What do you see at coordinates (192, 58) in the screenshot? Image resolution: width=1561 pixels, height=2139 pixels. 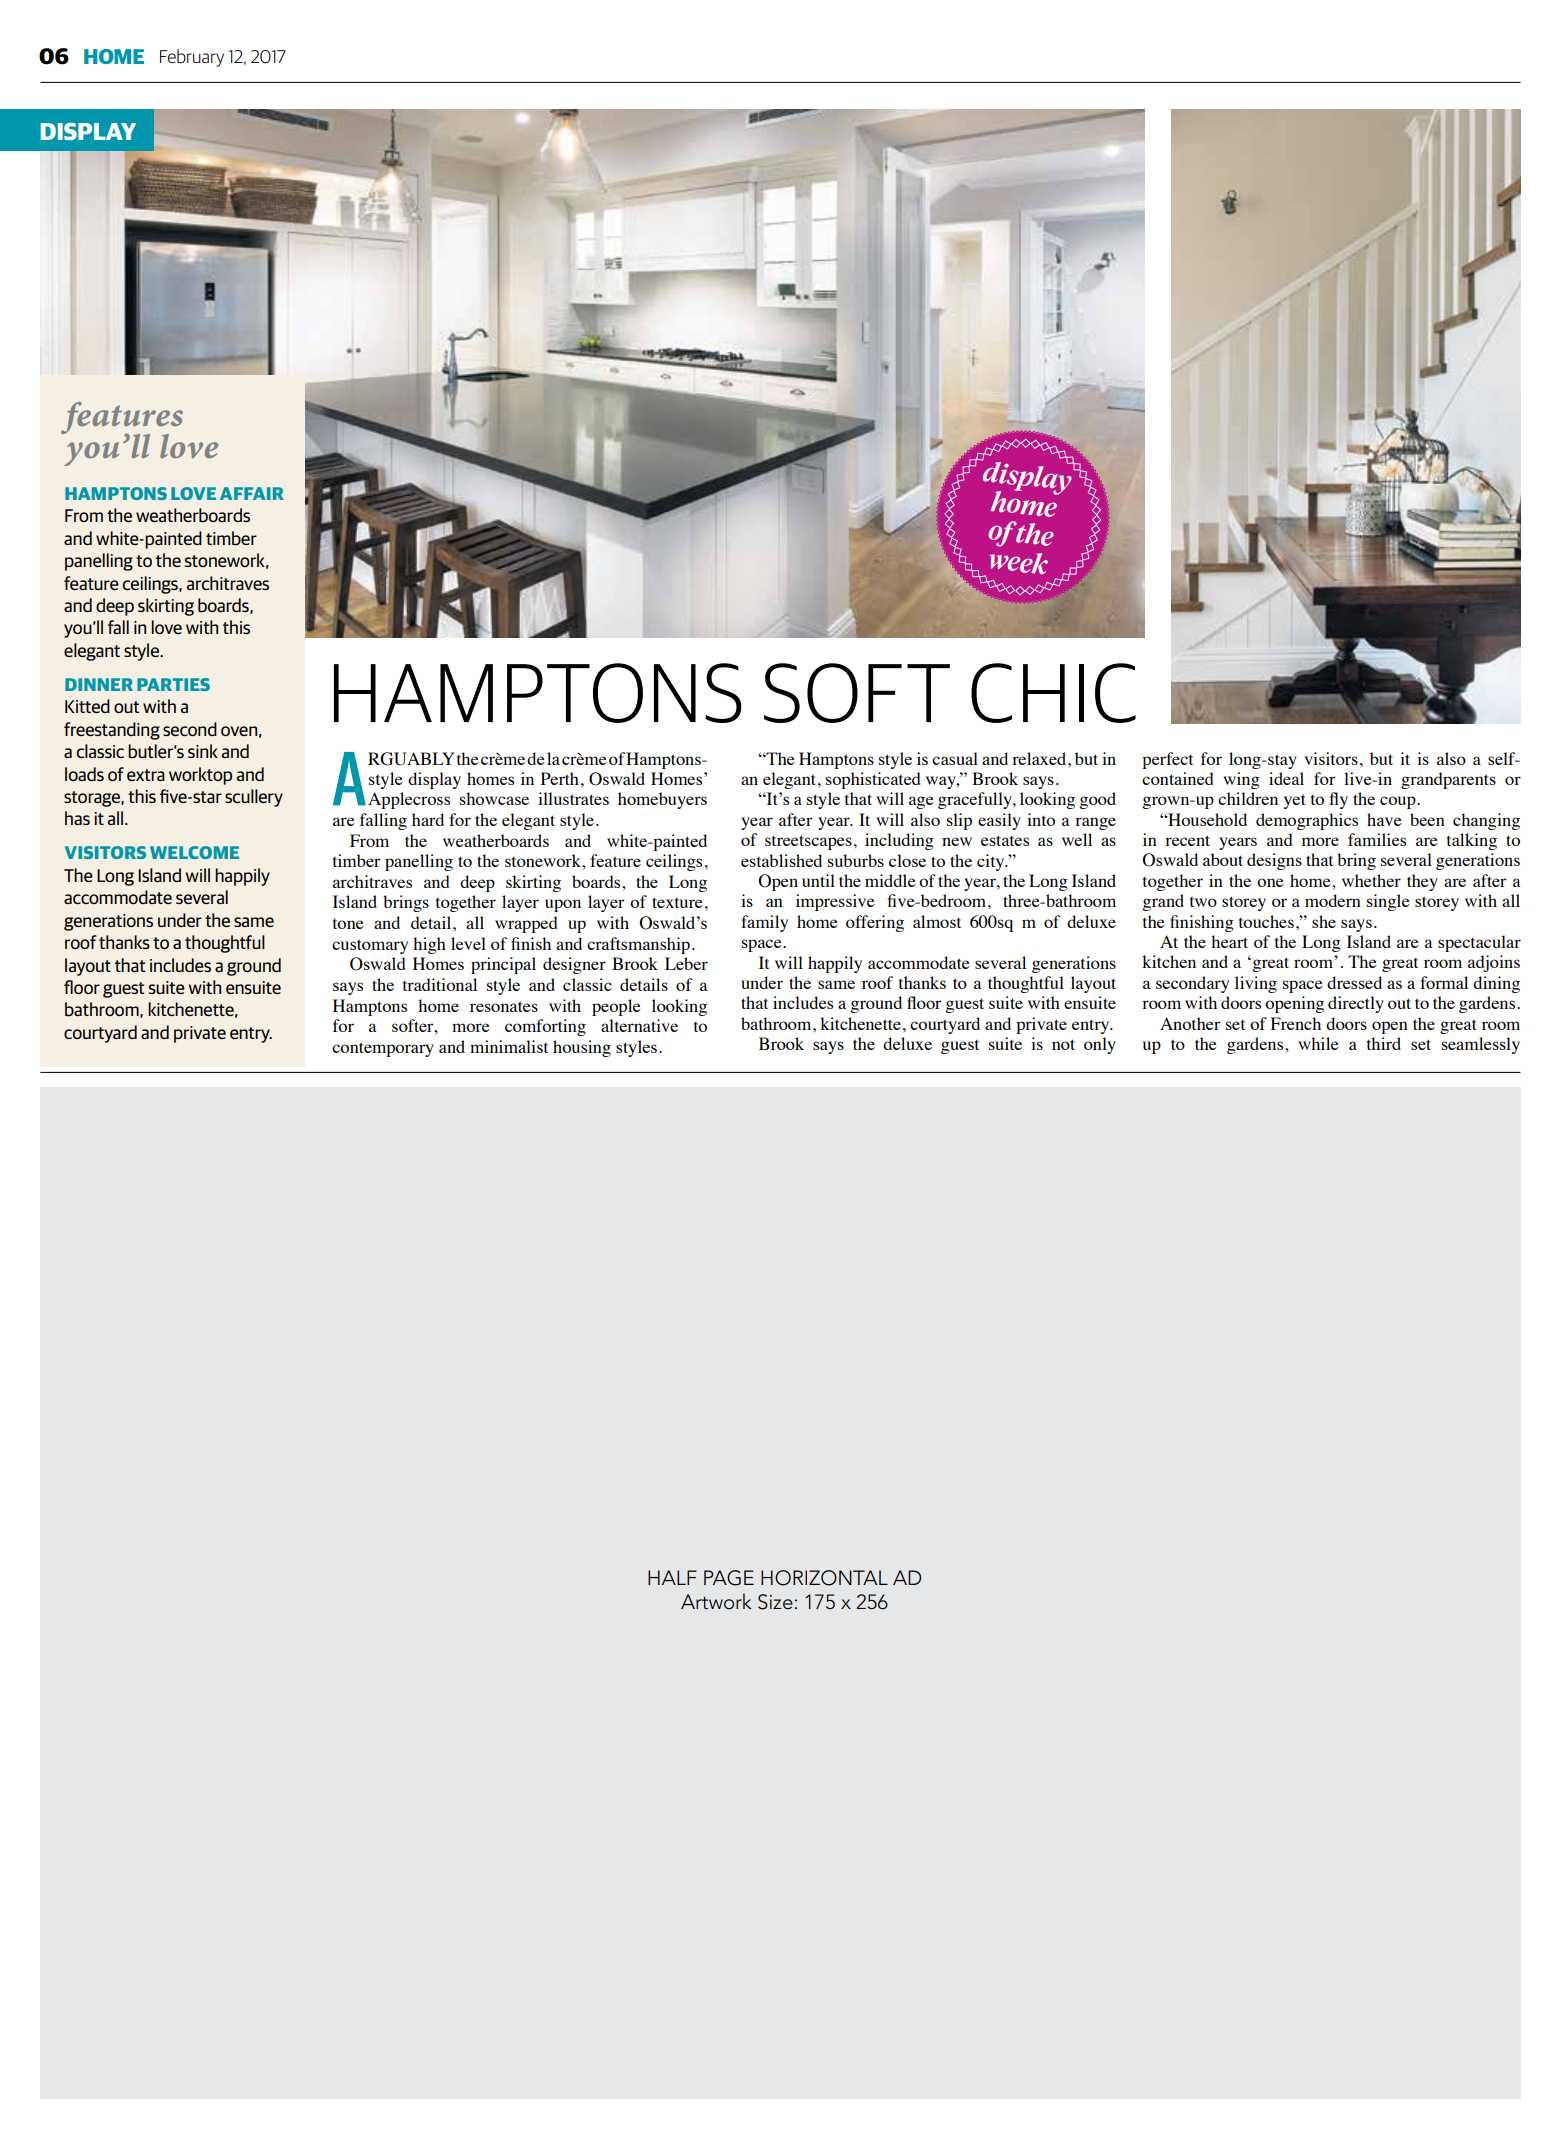 I see `February` at bounding box center [192, 58].
